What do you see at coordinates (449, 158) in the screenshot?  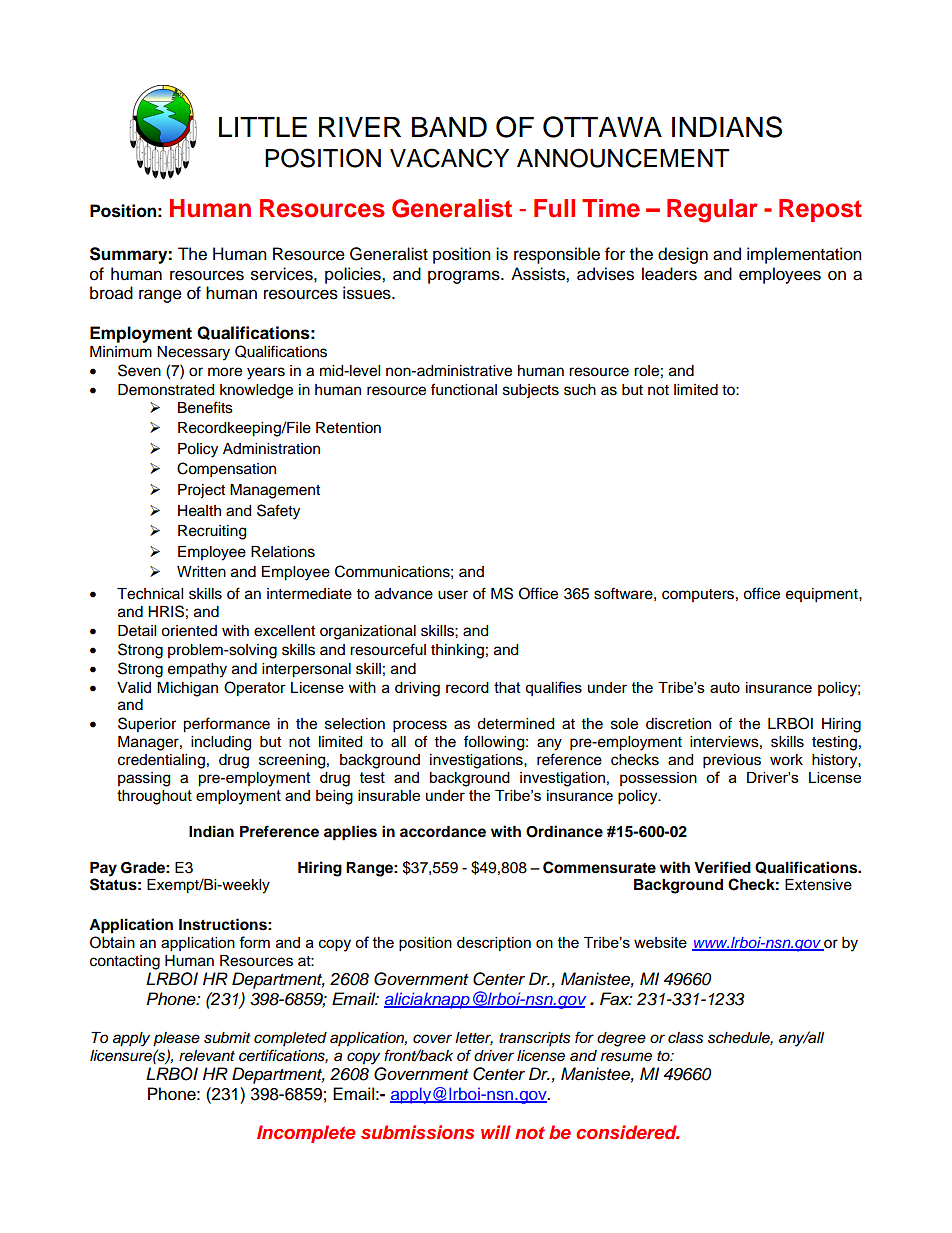 I see `VACANCY` at bounding box center [449, 158].
